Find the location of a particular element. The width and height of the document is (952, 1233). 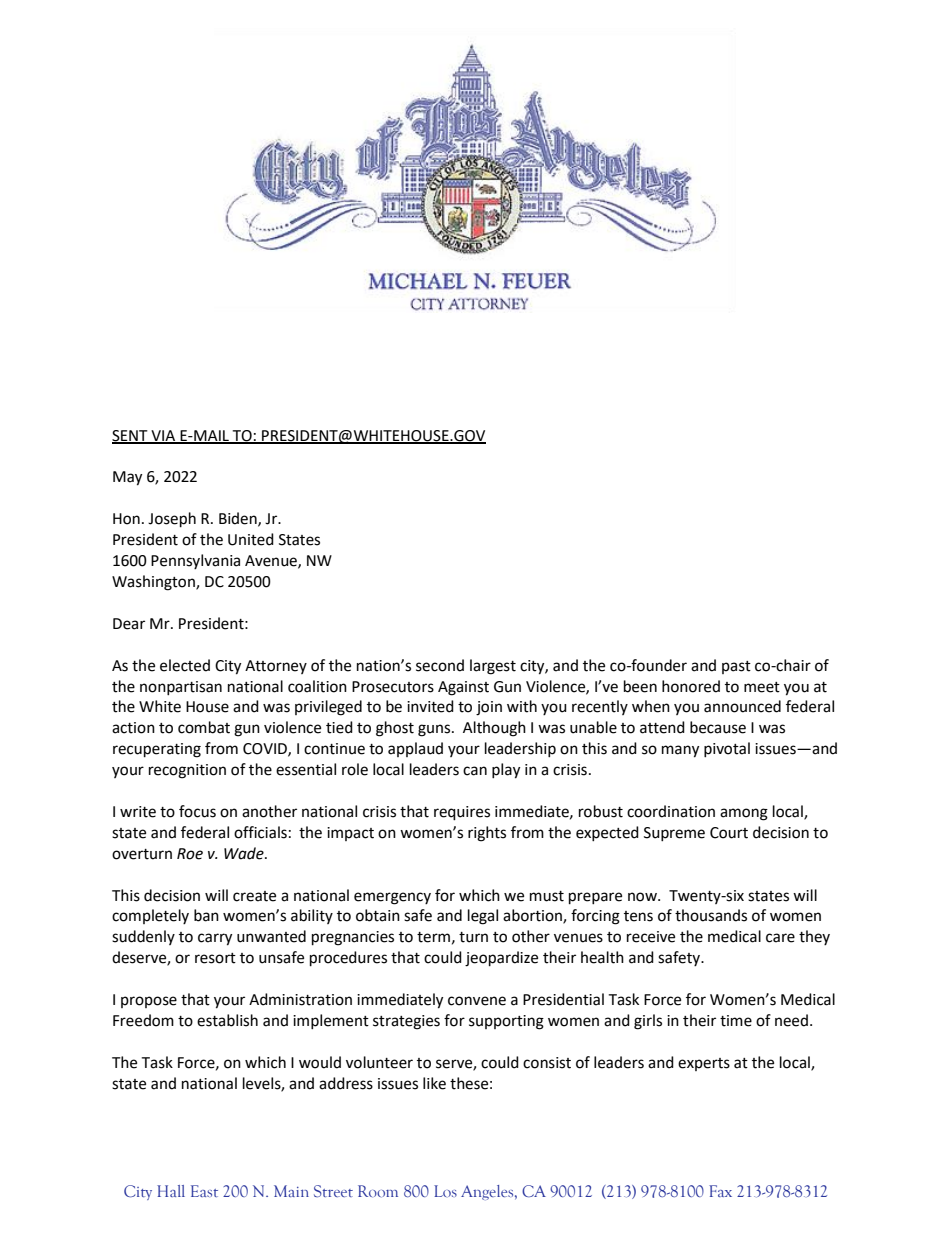

pivotal is located at coordinates (727, 749).
